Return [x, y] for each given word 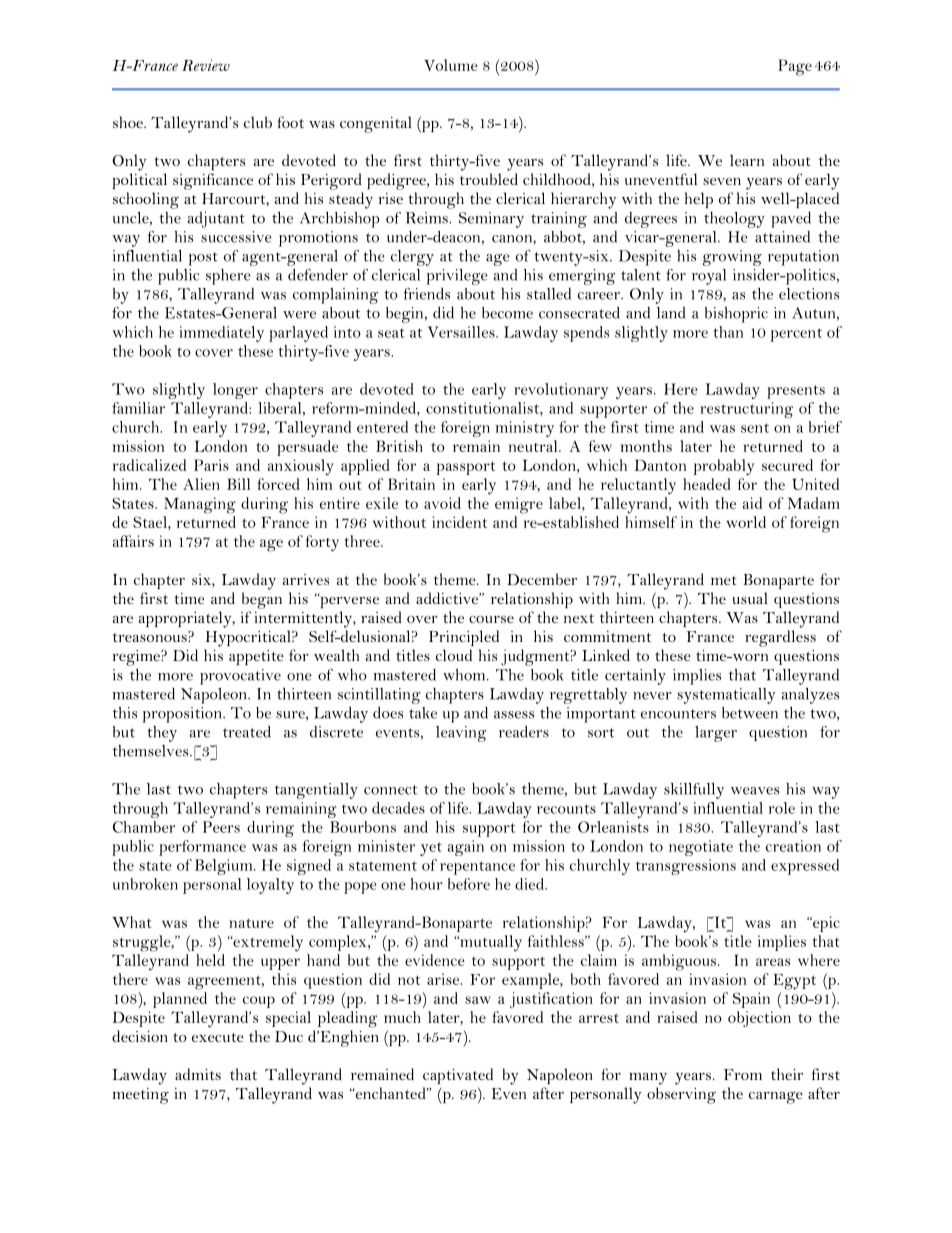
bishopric [736, 315]
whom [465, 675]
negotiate [701, 848]
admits [198, 1074]
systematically [726, 696]
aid [752, 503]
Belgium [225, 867]
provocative [240, 677]
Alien [201, 484]
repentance [477, 868]
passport [465, 468]
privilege [457, 277]
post [203, 259]
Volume [451, 65]
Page [795, 67]
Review [206, 65]
